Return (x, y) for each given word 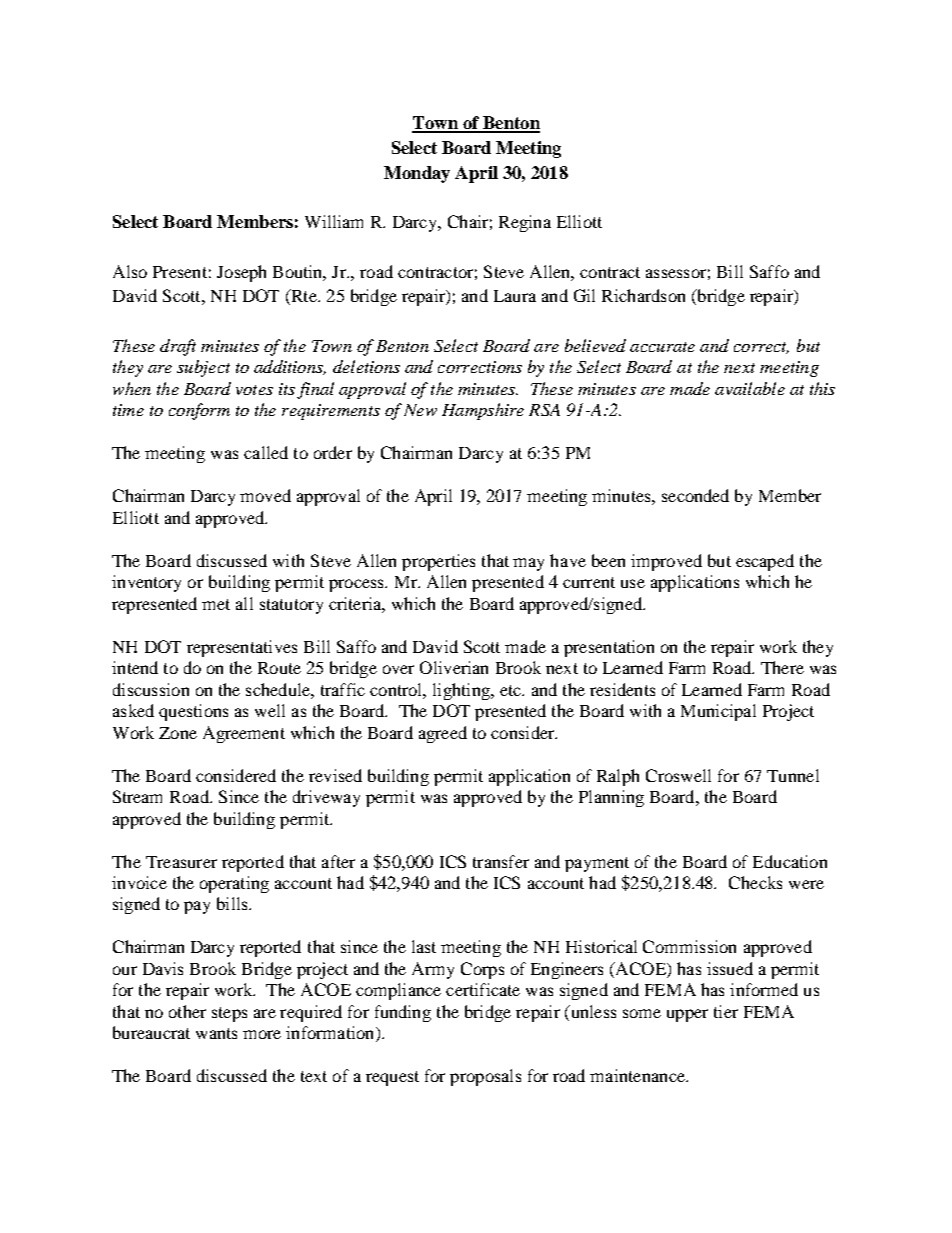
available (750, 388)
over (398, 669)
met (216, 604)
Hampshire (483, 411)
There (782, 667)
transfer (501, 861)
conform (199, 411)
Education (790, 861)
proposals (485, 1077)
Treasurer (181, 862)
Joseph (241, 273)
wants (216, 1033)
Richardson (643, 295)
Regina (525, 223)
